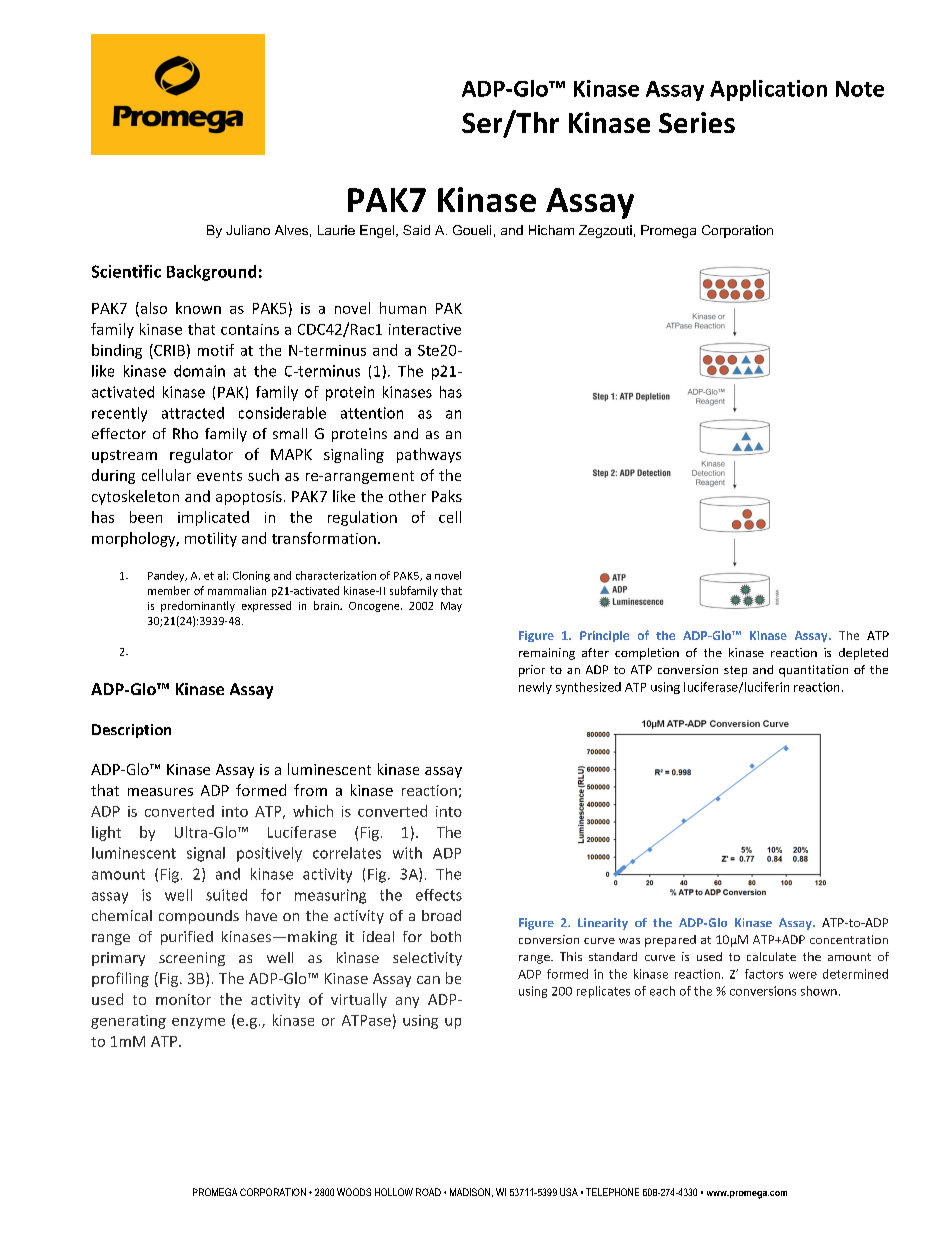  Describe the element at coordinates (198, 606) in the screenshot. I see `predominantly` at that location.
